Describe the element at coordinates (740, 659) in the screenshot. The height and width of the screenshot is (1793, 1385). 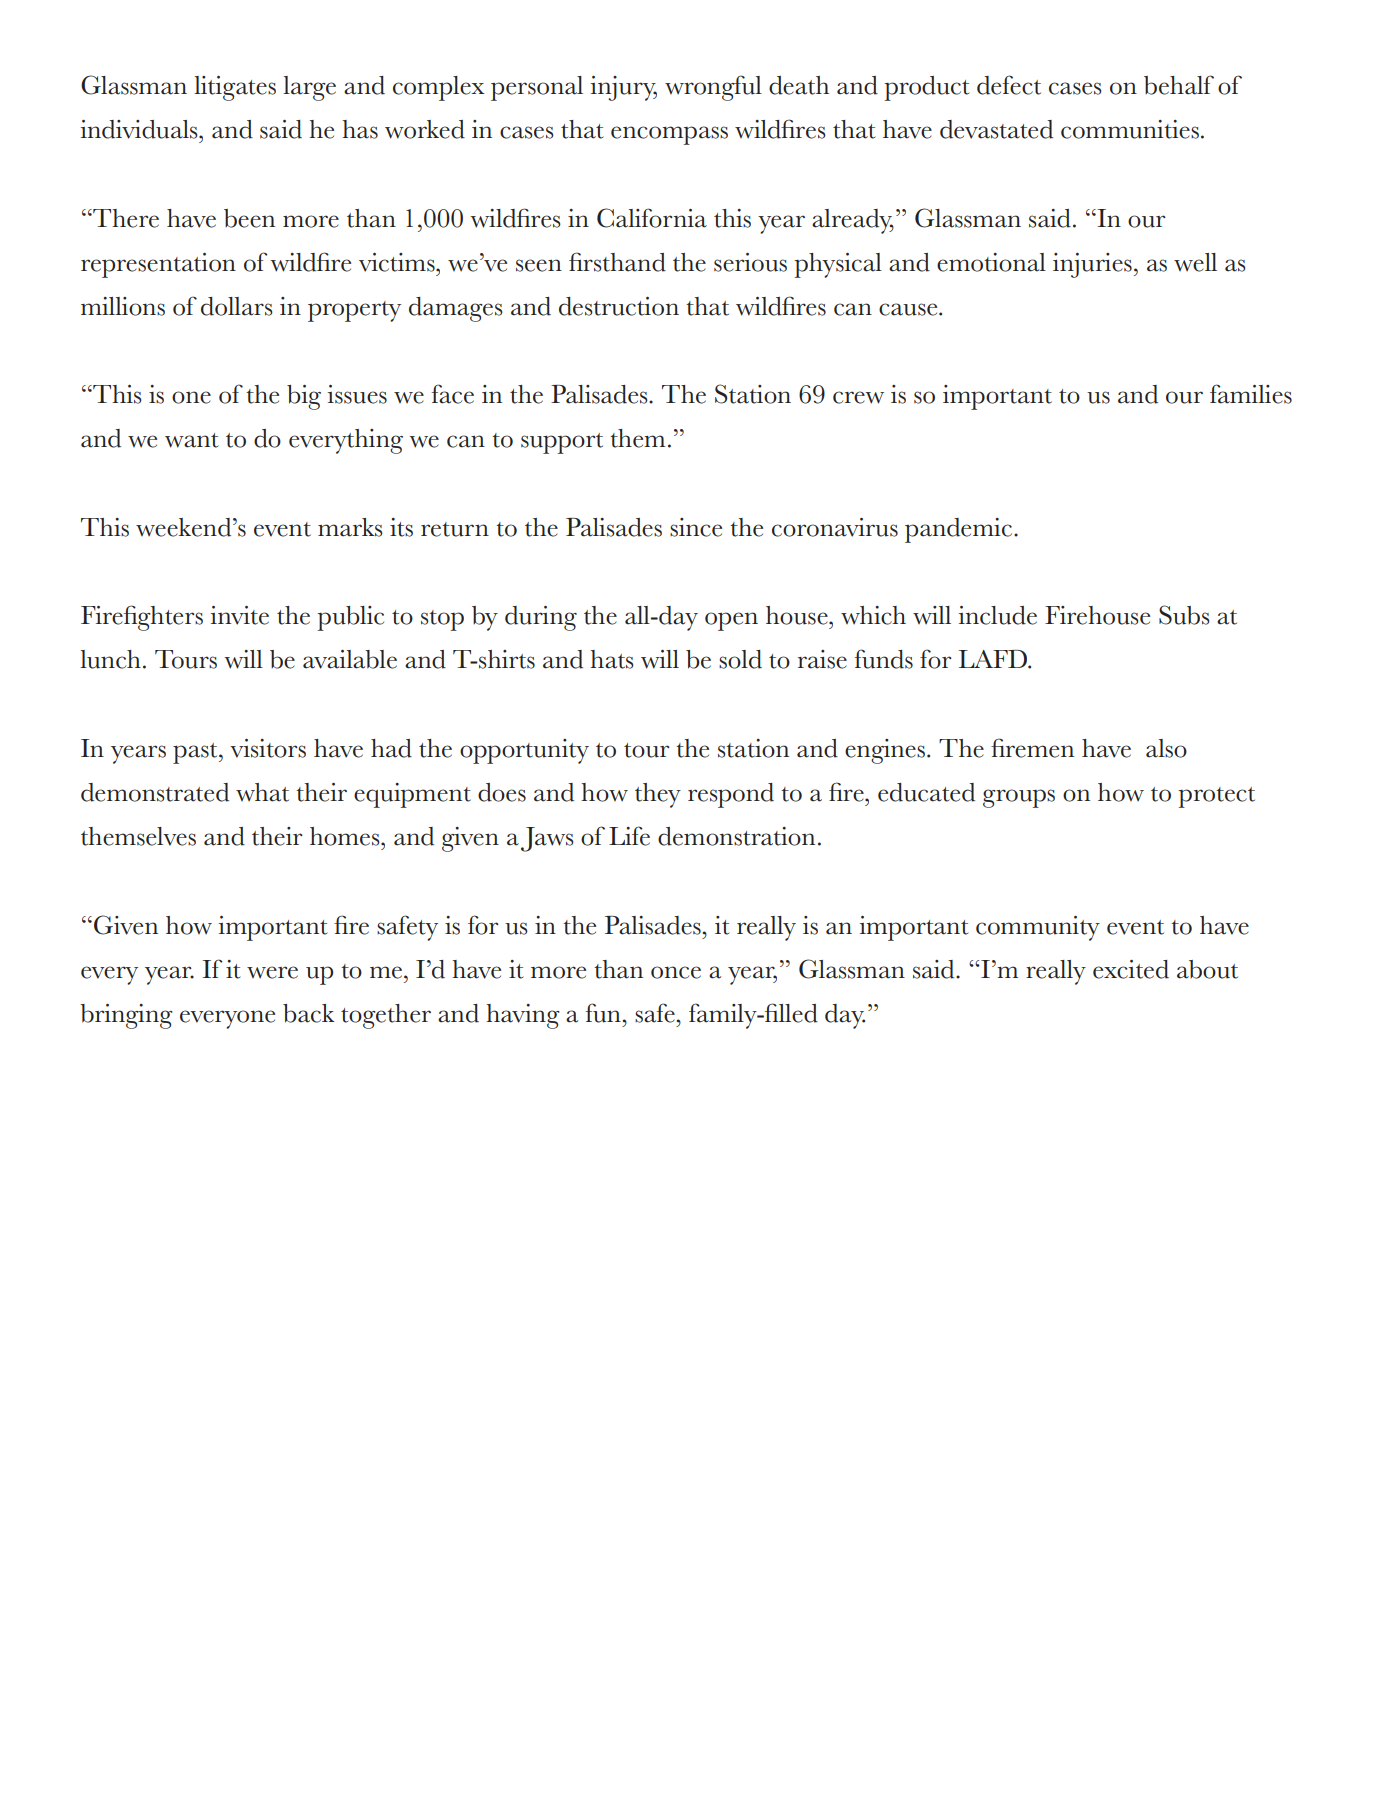
I see `sold` at that location.
